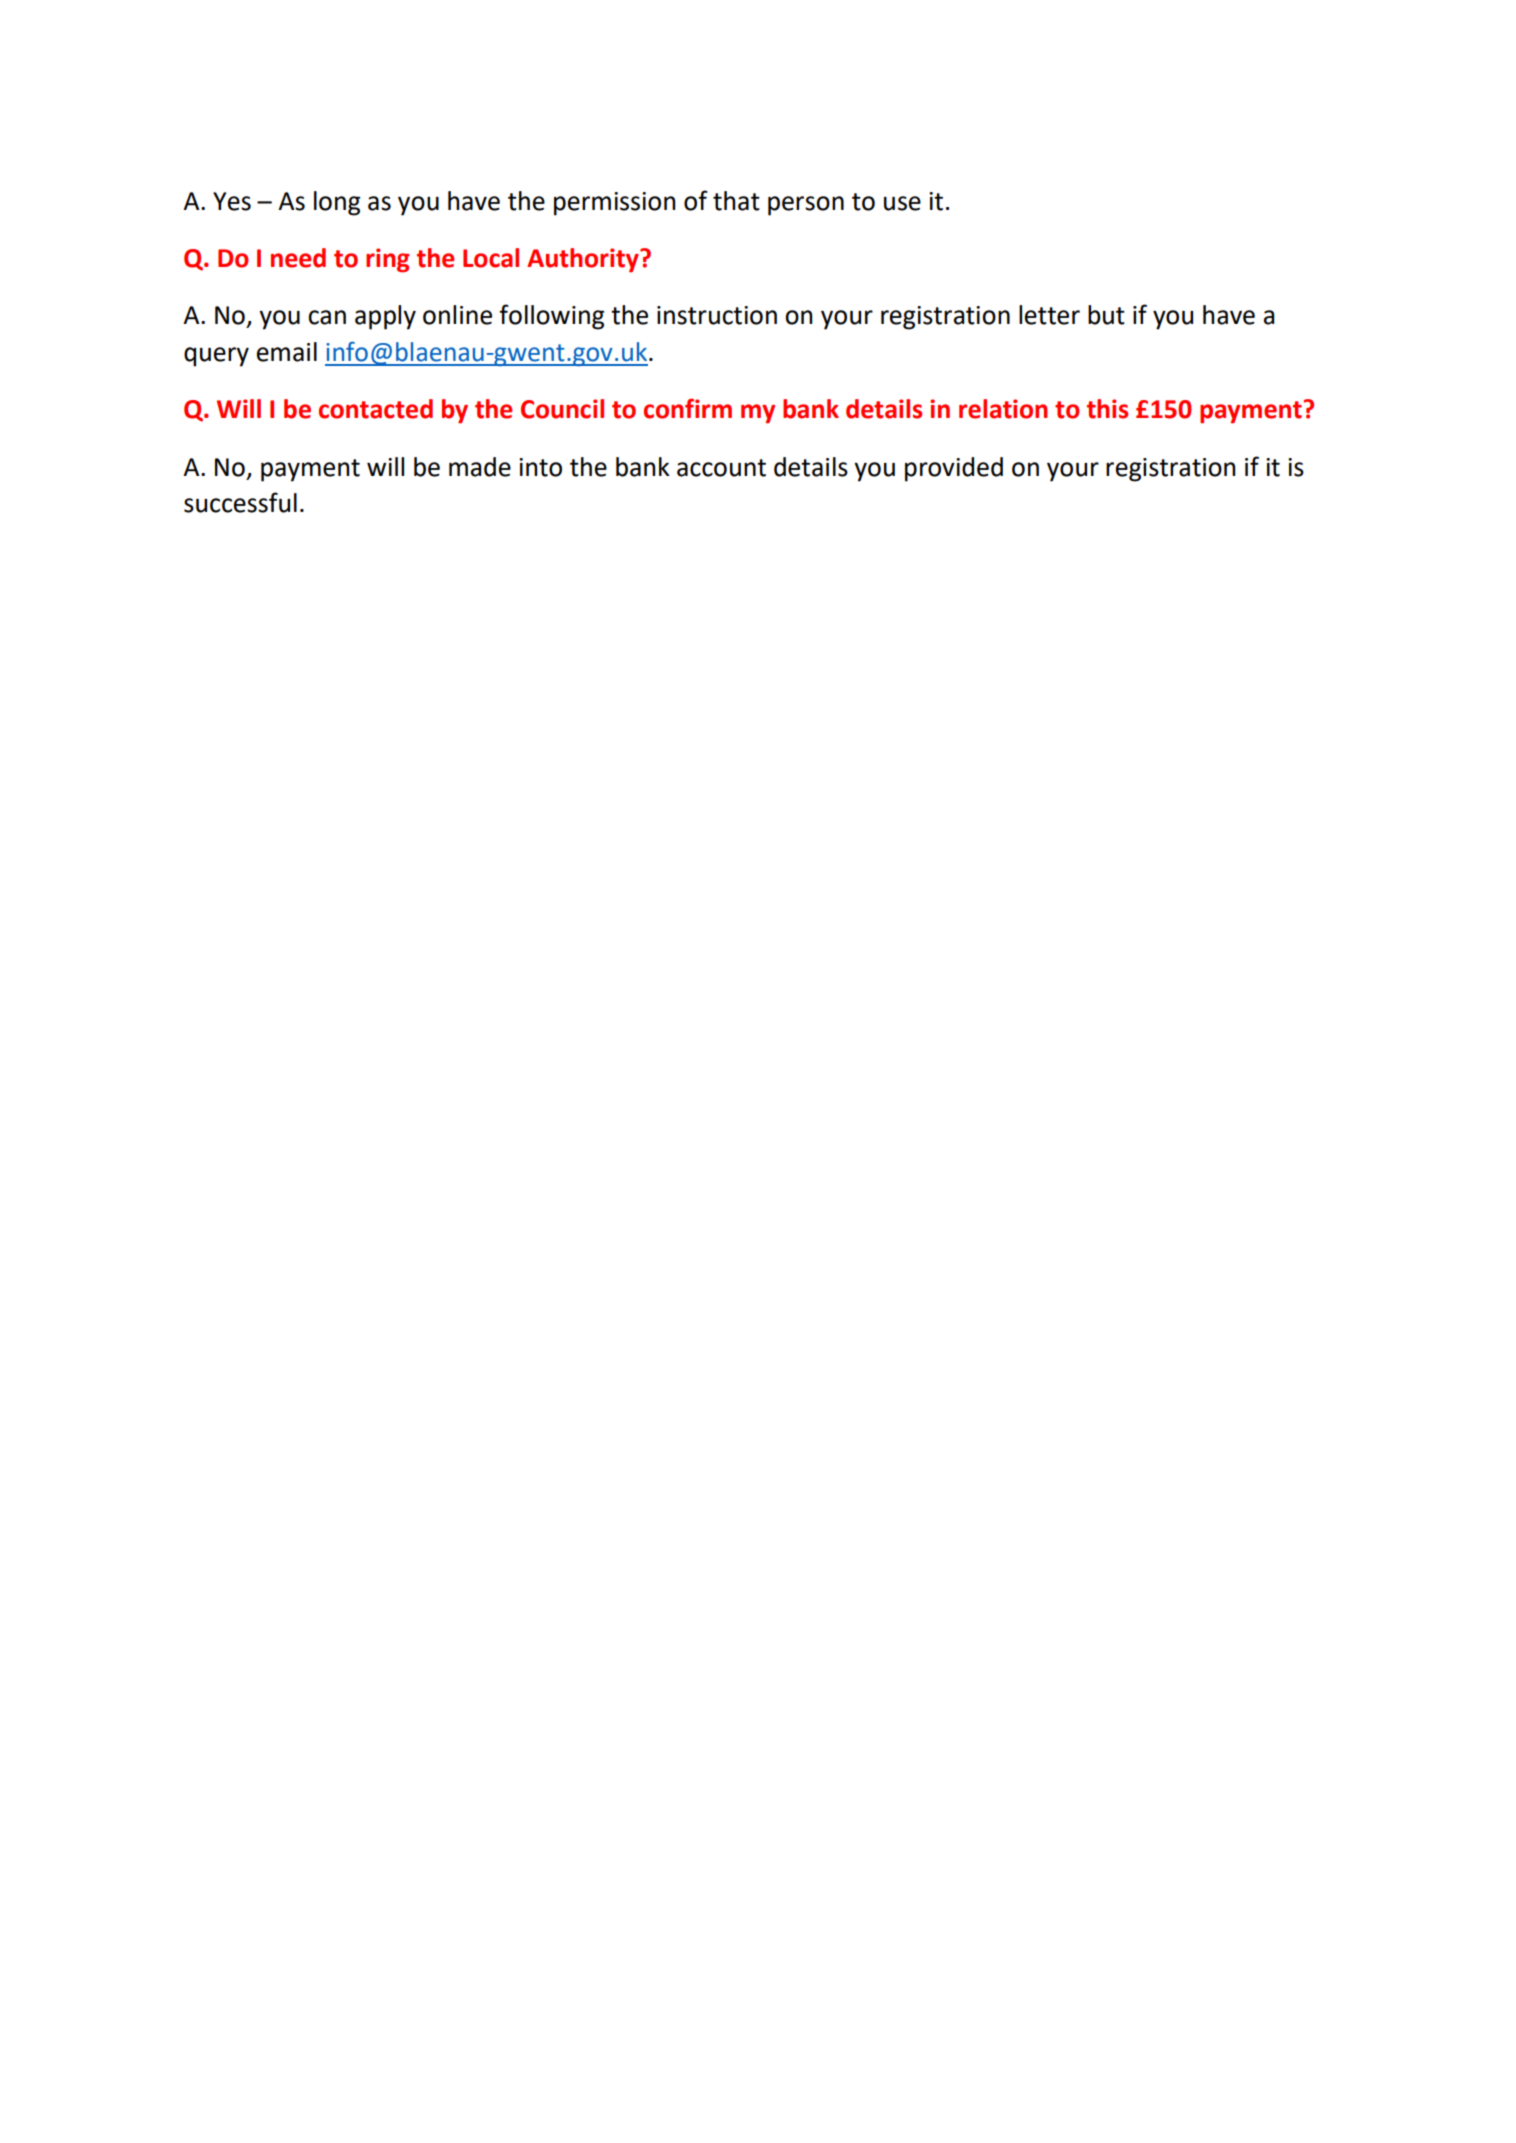  Describe the element at coordinates (1003, 409) in the screenshot. I see `relation` at that location.
